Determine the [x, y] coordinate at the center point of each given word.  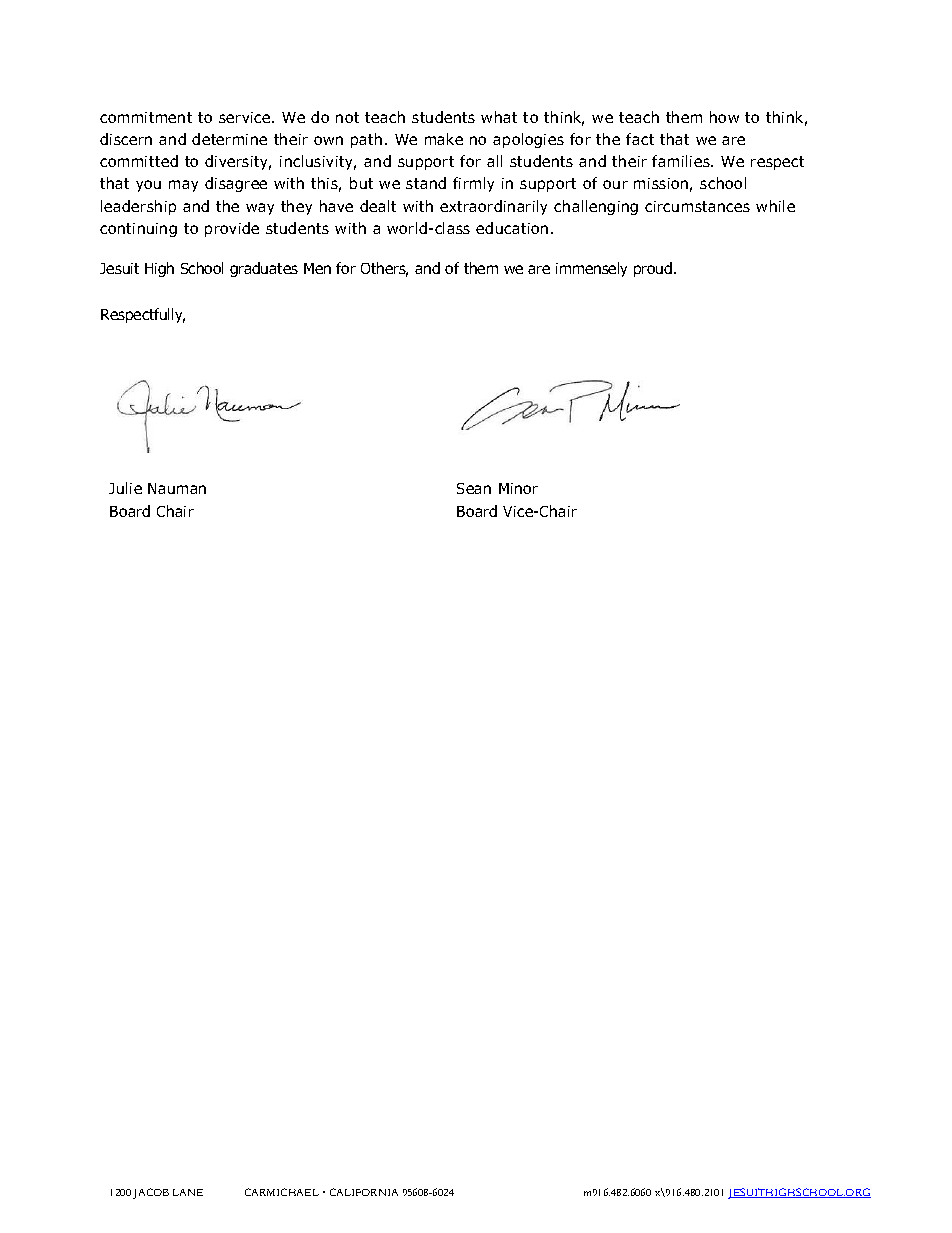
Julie [125, 488]
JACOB [151, 1193]
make [444, 139]
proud [653, 269]
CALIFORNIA [364, 1192]
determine [229, 139]
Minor [518, 488]
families [682, 161]
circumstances [697, 206]
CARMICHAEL [282, 1192]
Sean [474, 488]
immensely [591, 269]
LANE [188, 1192]
